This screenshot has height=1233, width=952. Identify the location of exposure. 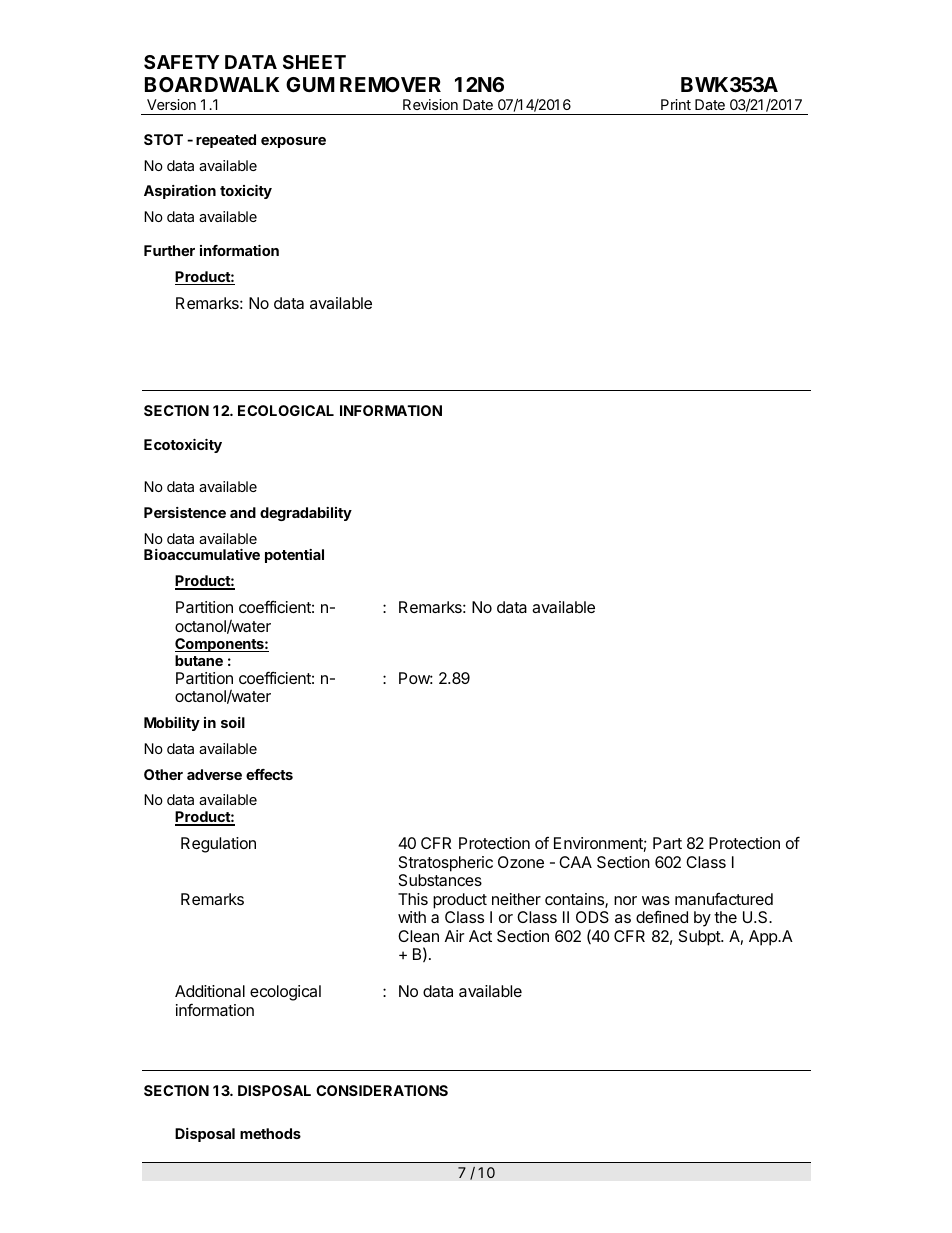
(293, 142).
